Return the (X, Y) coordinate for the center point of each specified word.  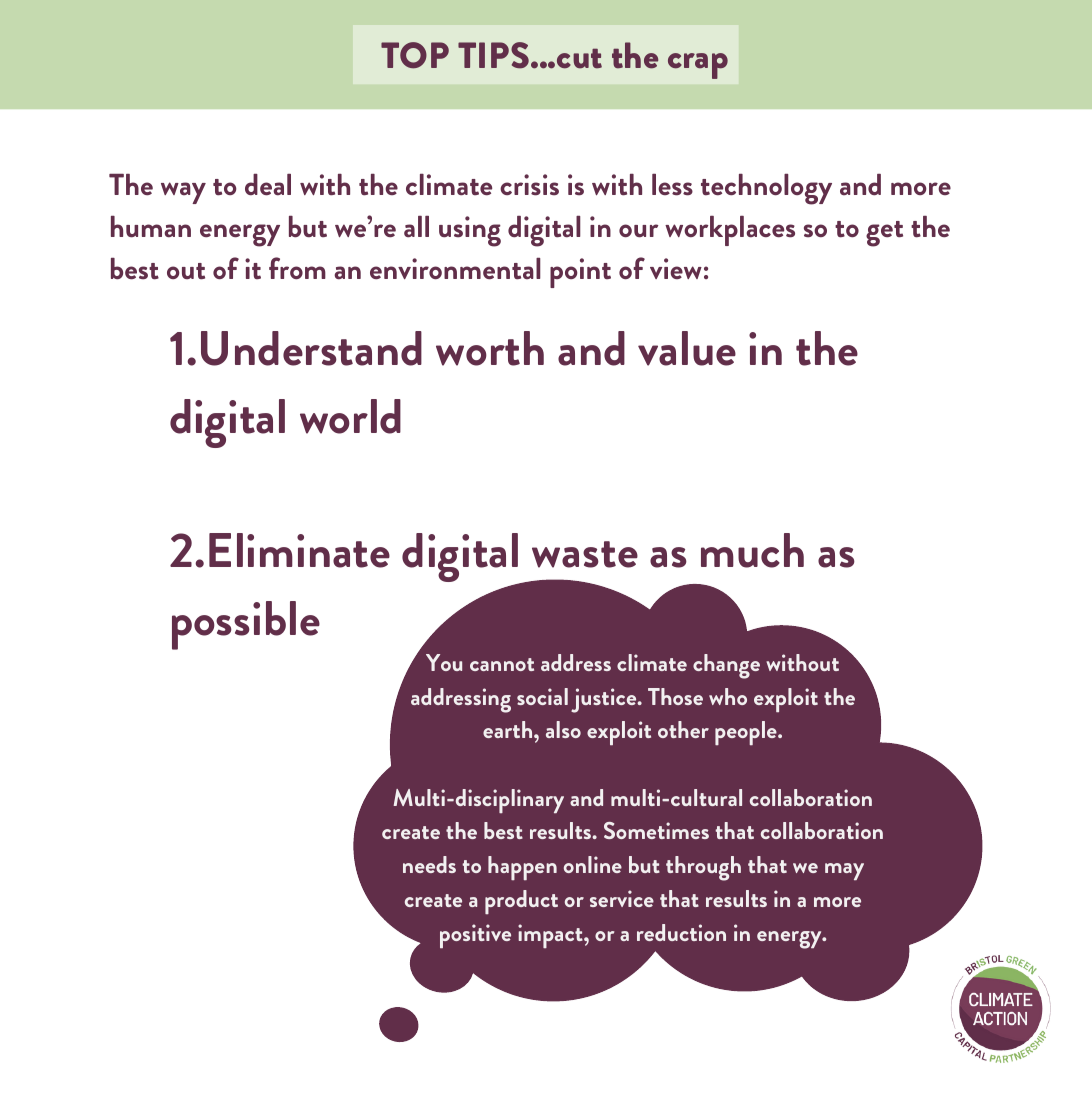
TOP (415, 55)
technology (766, 189)
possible (246, 625)
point (580, 273)
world (350, 416)
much (752, 550)
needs (429, 864)
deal (268, 185)
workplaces (730, 231)
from (297, 268)
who (728, 696)
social (542, 696)
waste (585, 554)
